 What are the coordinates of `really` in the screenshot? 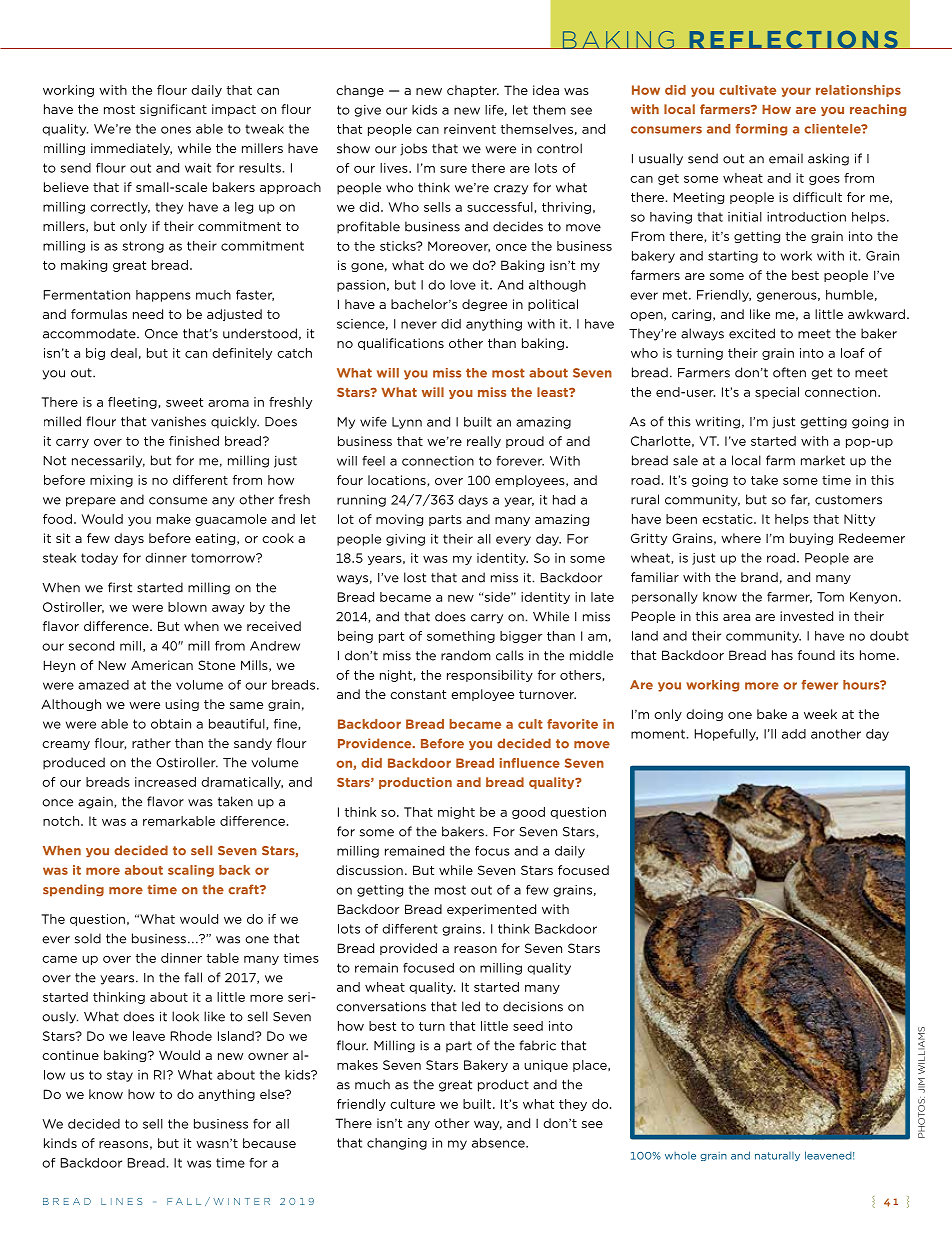 It's located at (484, 442).
